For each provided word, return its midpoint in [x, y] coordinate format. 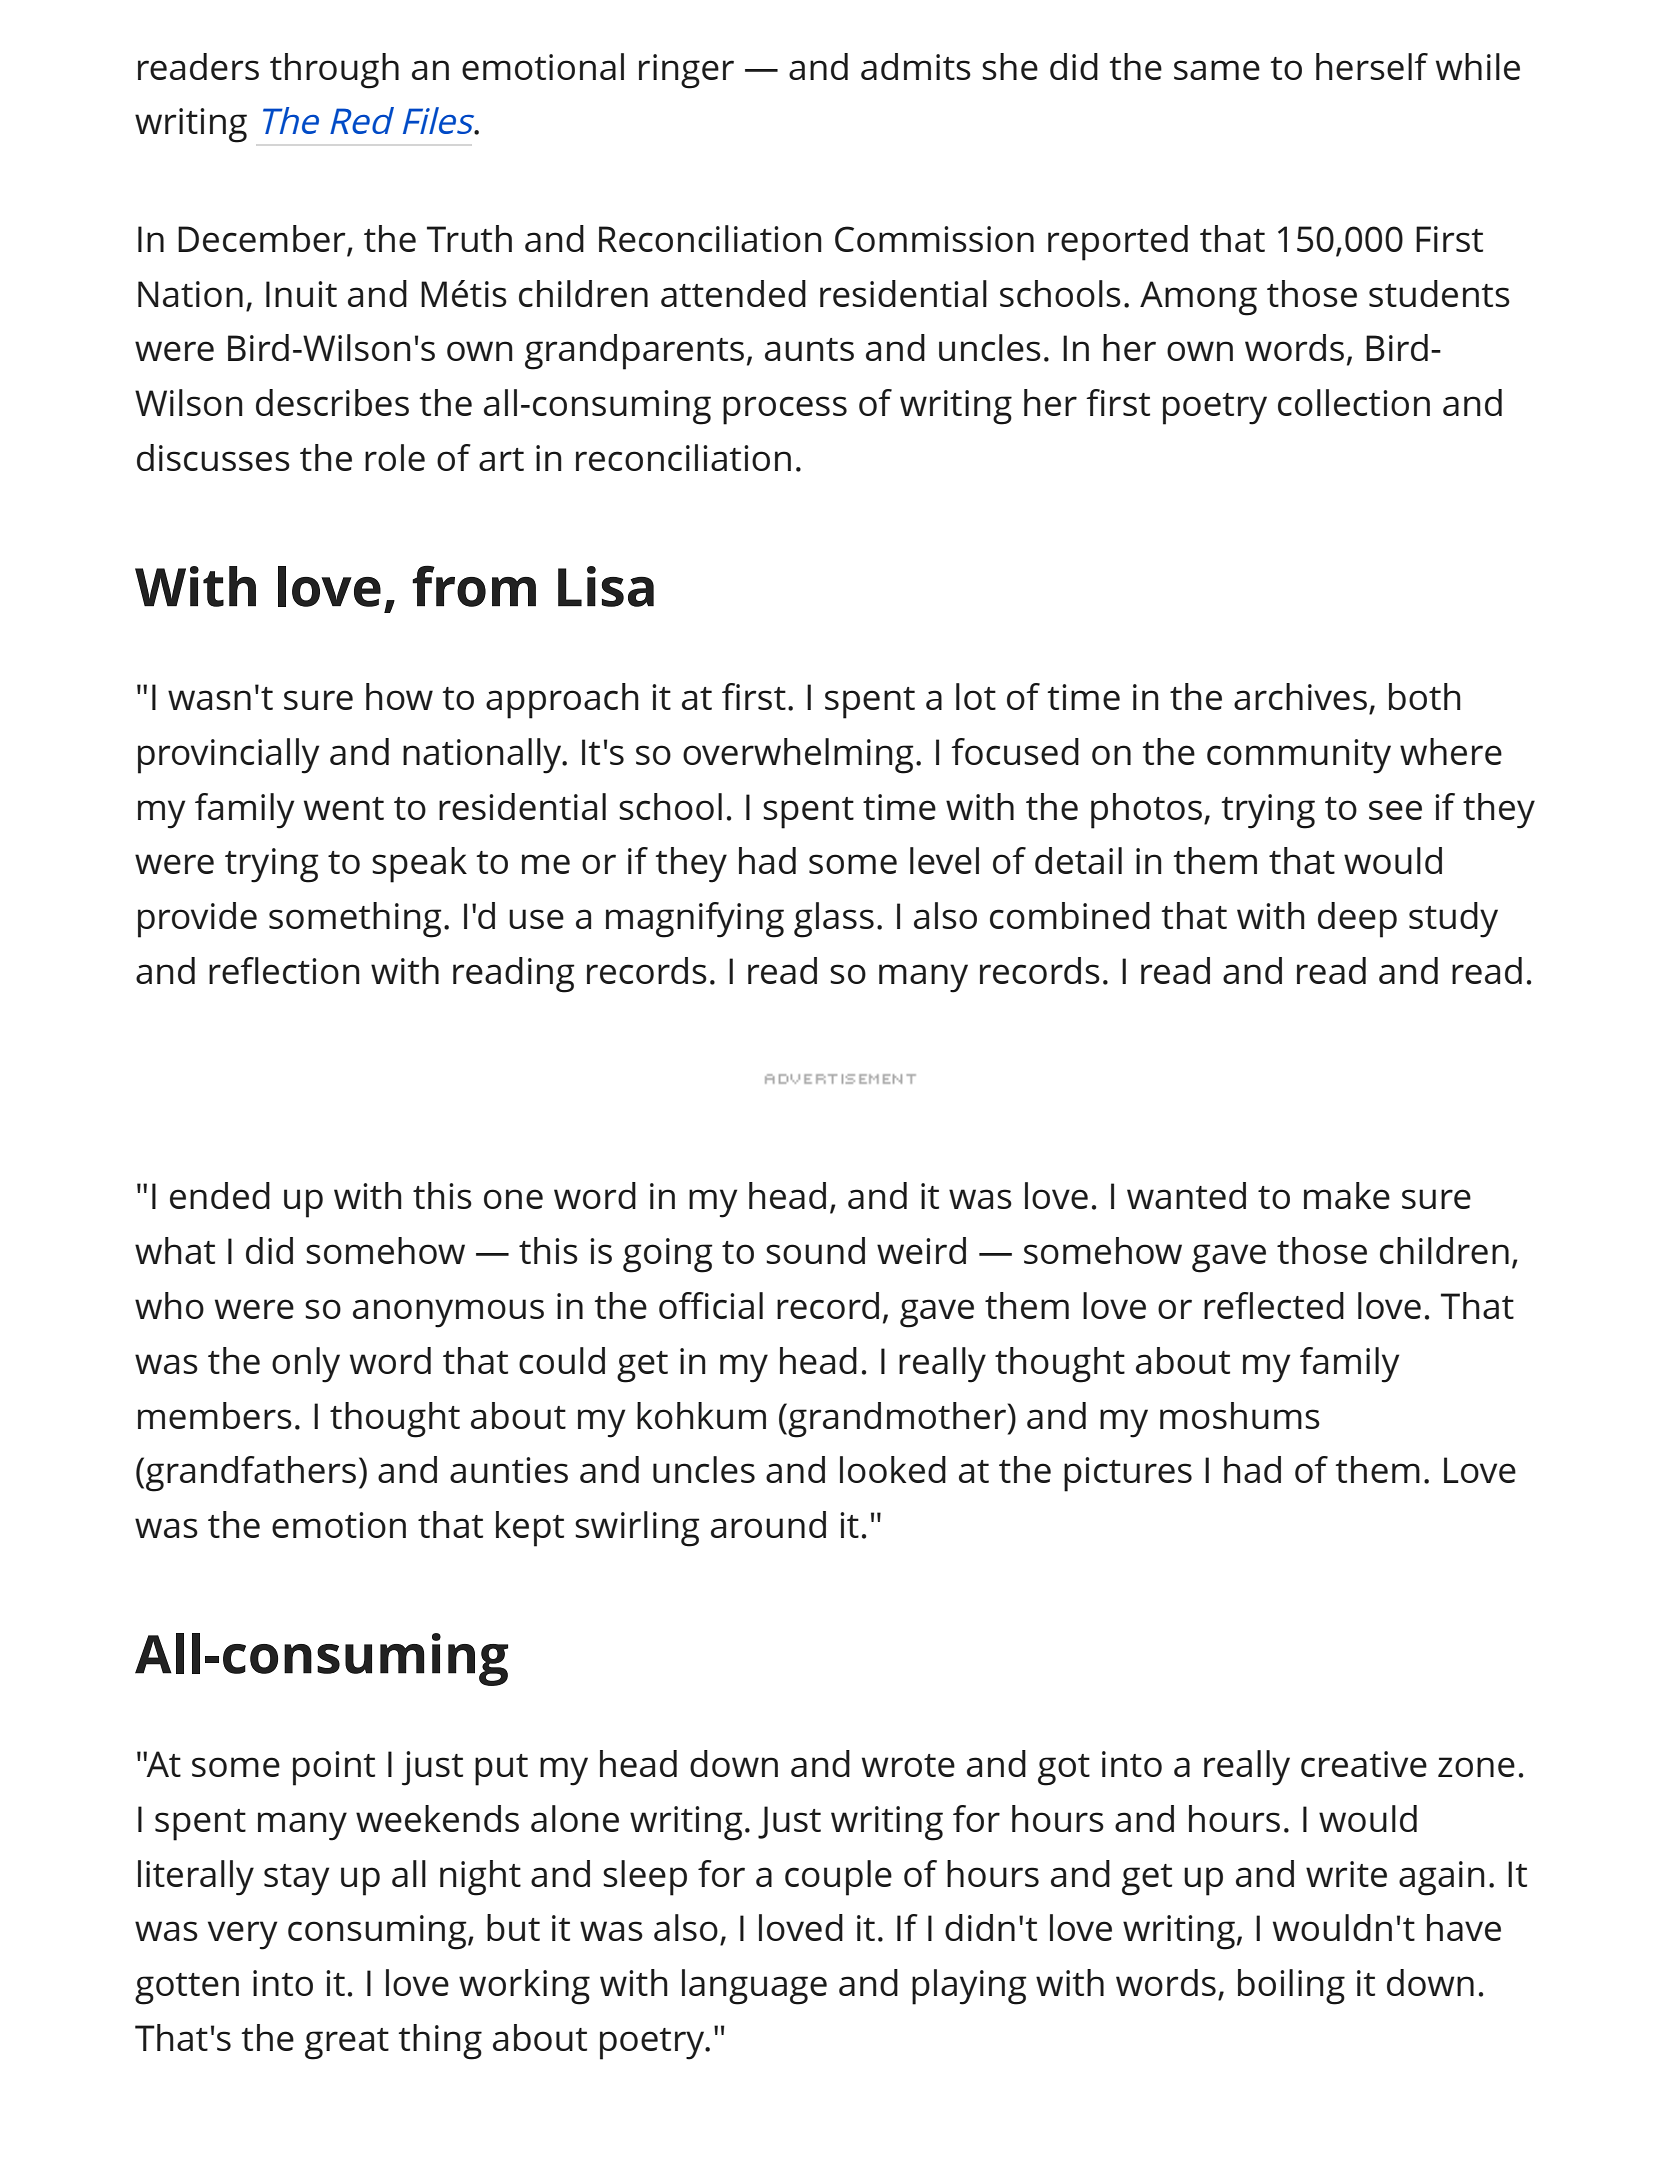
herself [1372, 66]
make [1347, 1195]
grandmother [896, 1420]
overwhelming [798, 756]
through [334, 71]
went [344, 808]
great [347, 2044]
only [306, 1365]
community [1299, 756]
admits [916, 66]
